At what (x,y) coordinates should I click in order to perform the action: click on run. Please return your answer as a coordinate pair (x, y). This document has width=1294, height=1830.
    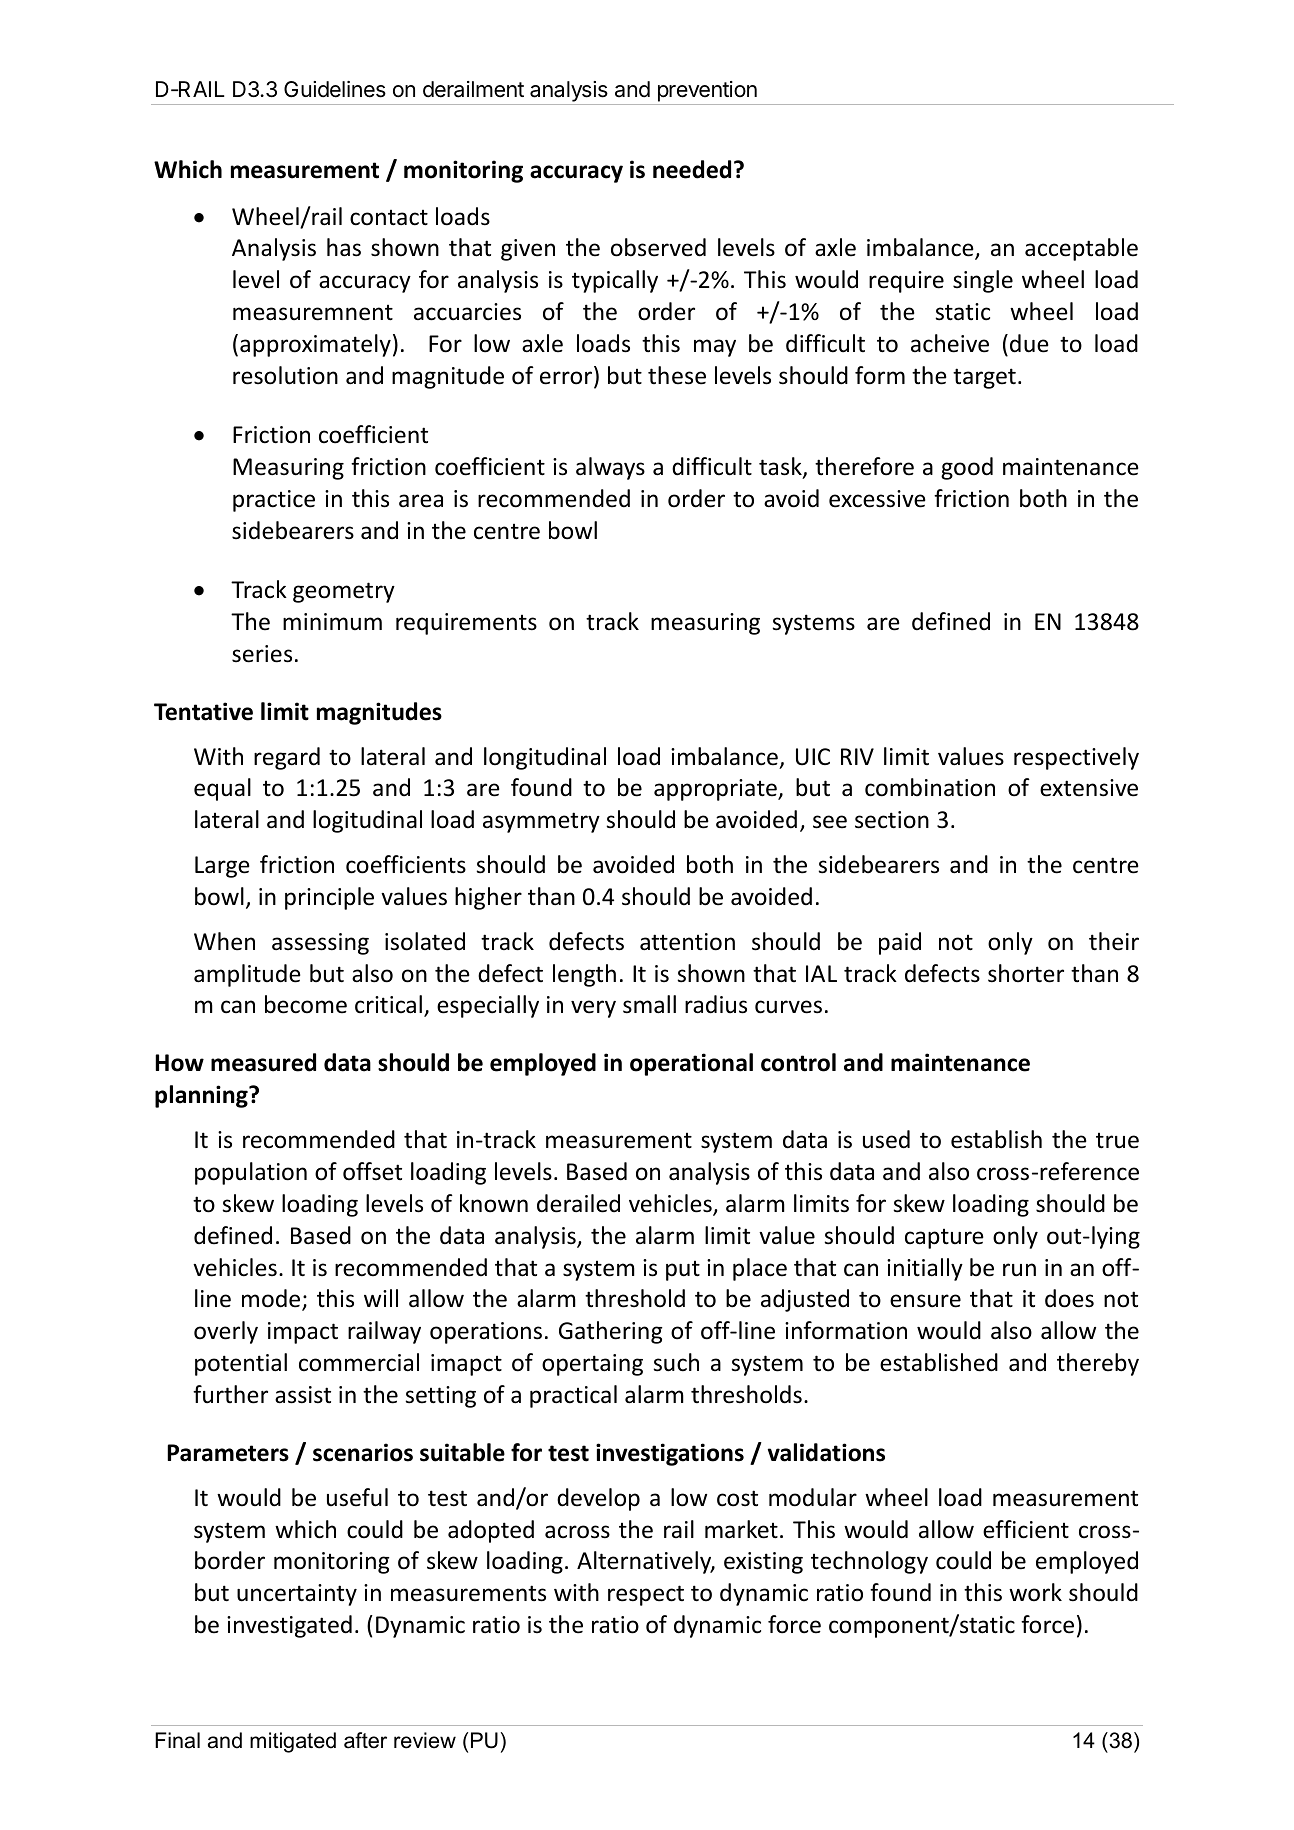
    Looking at the image, I should click on (1019, 1270).
